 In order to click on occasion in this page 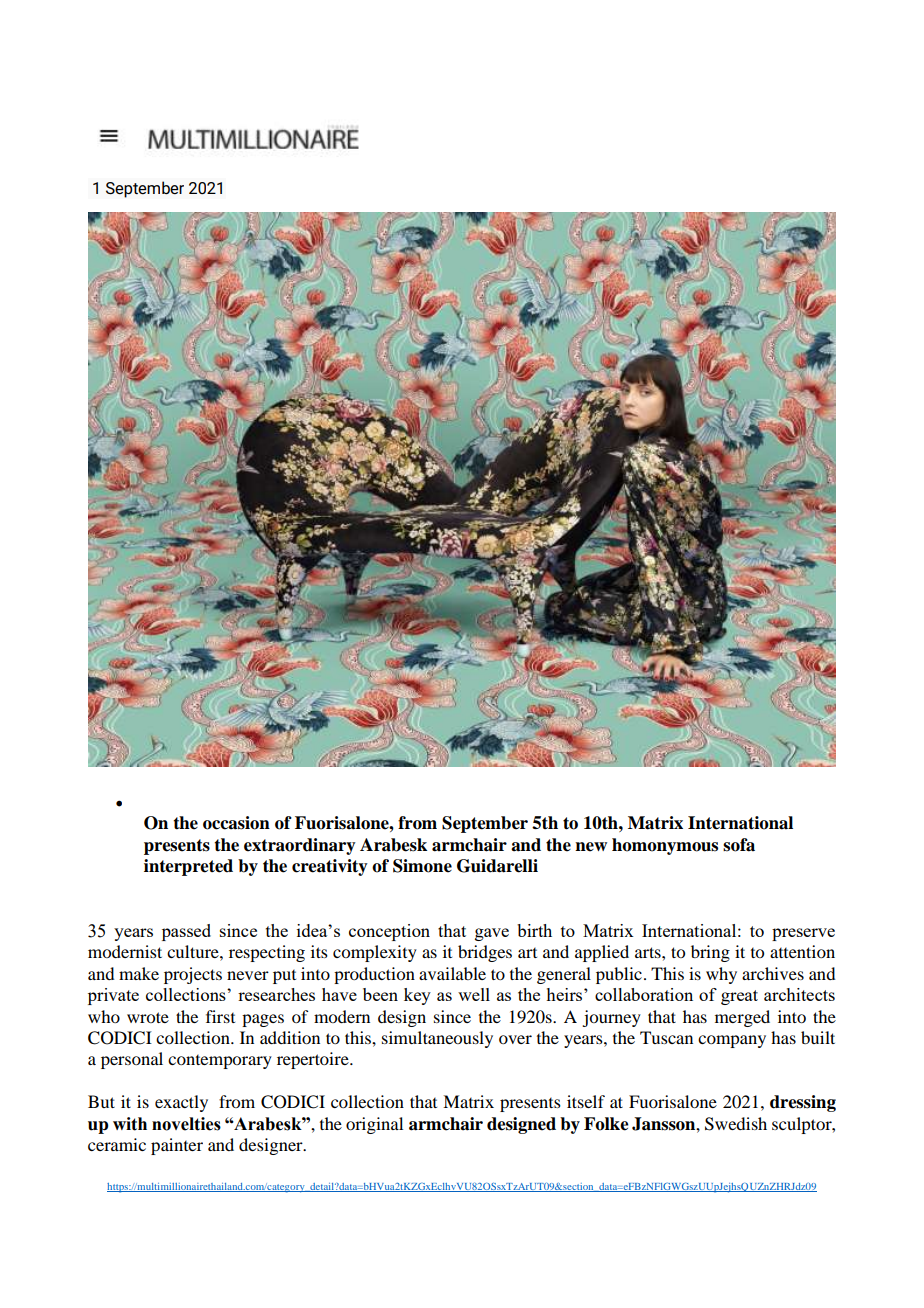, I will do `click(236, 823)`.
